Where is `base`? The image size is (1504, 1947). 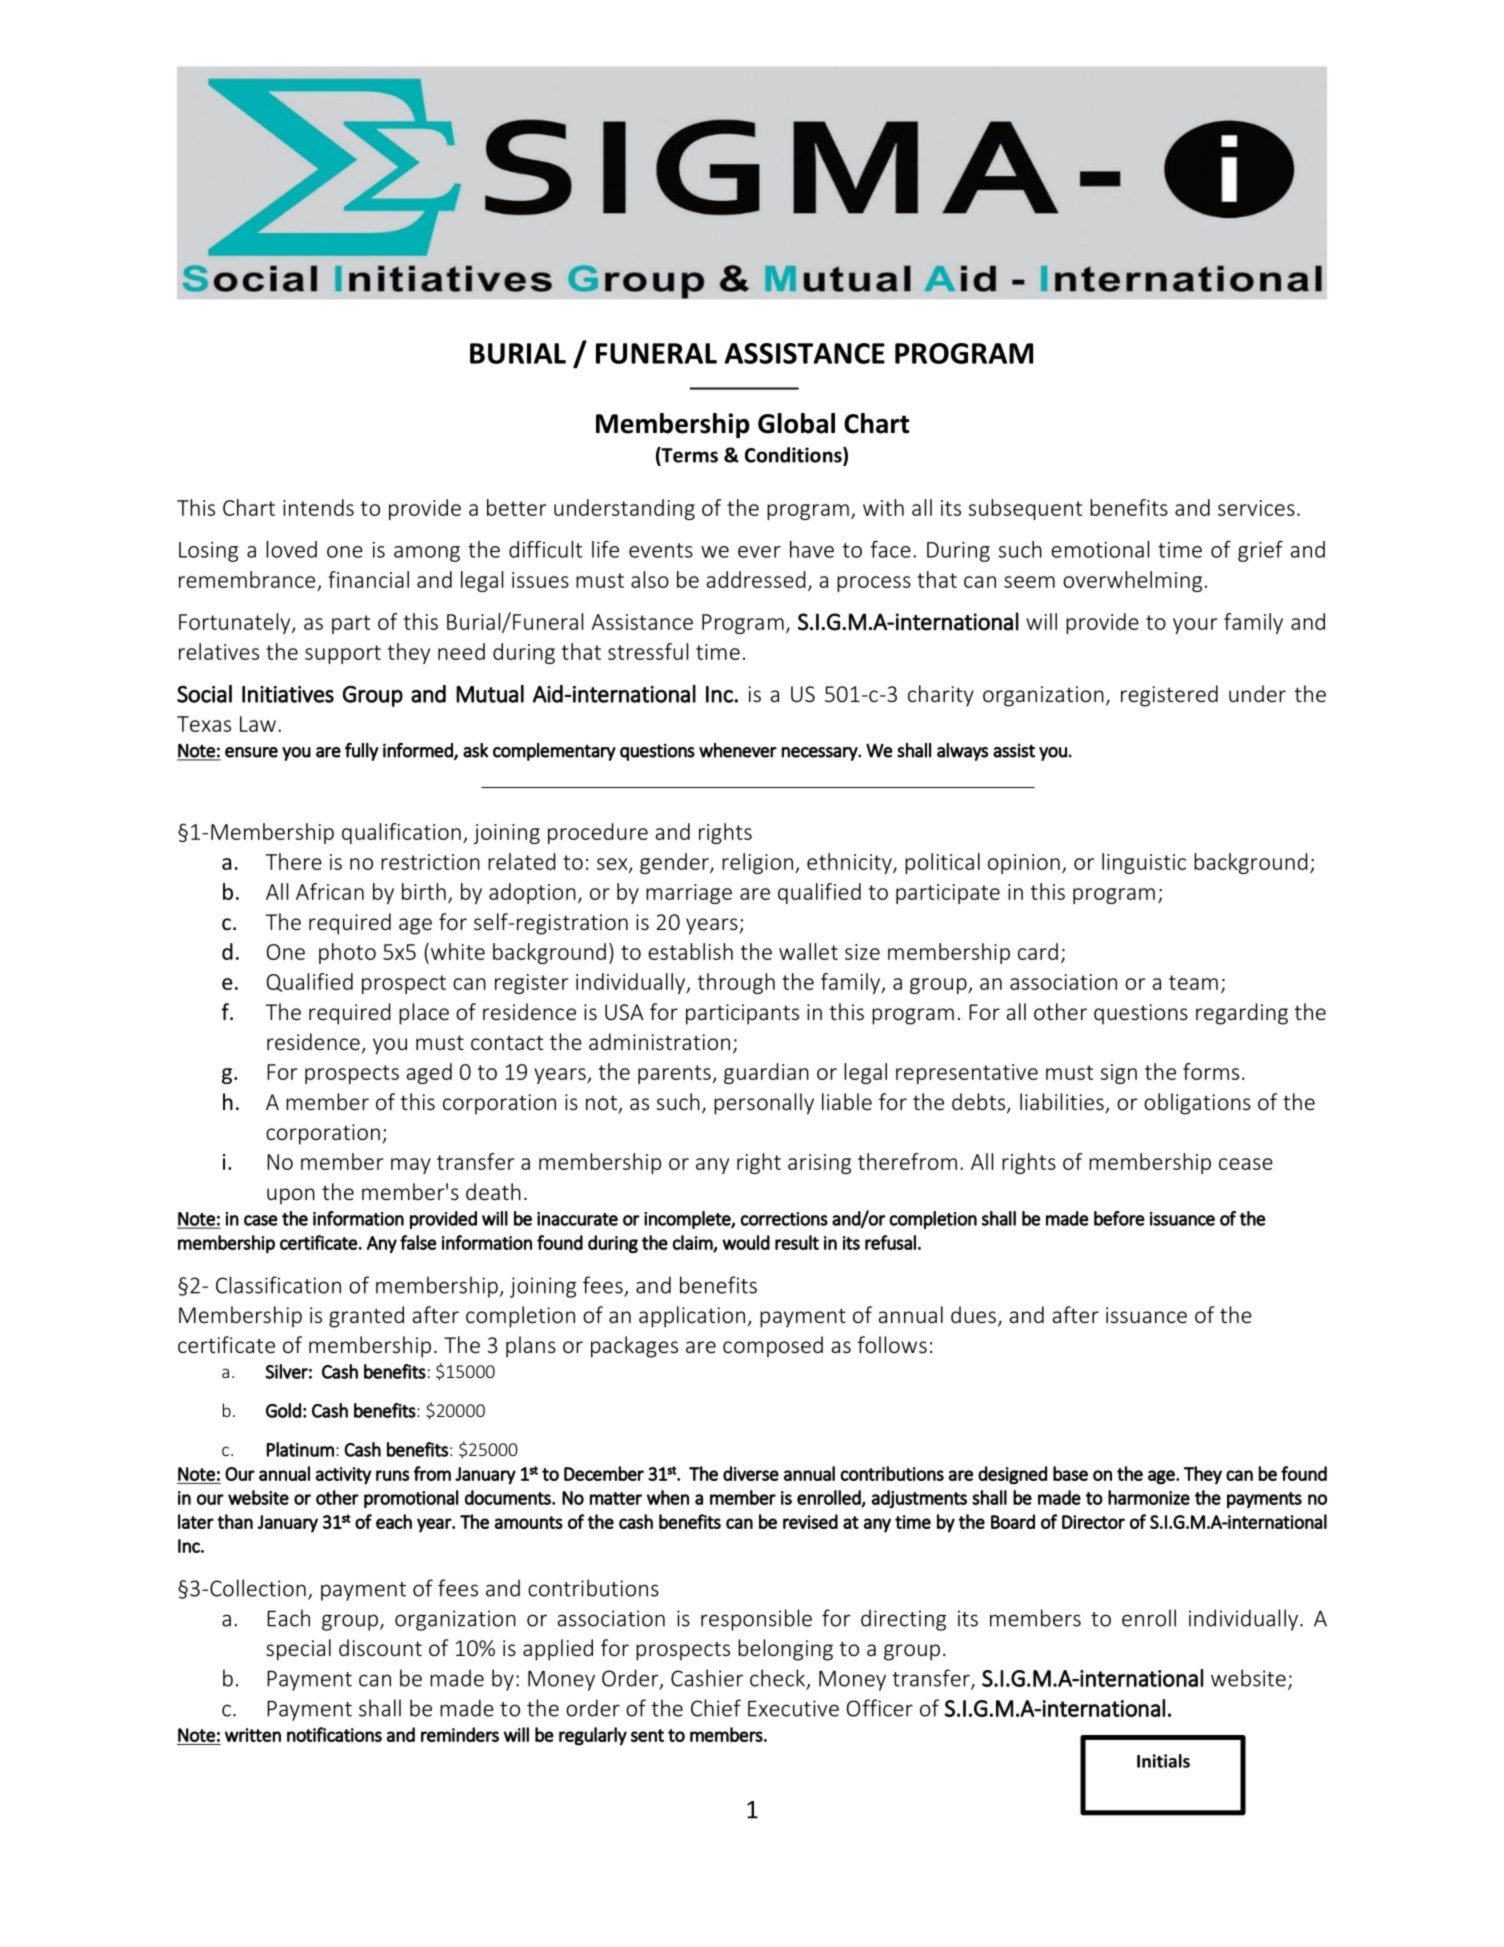
base is located at coordinates (1070, 1473).
